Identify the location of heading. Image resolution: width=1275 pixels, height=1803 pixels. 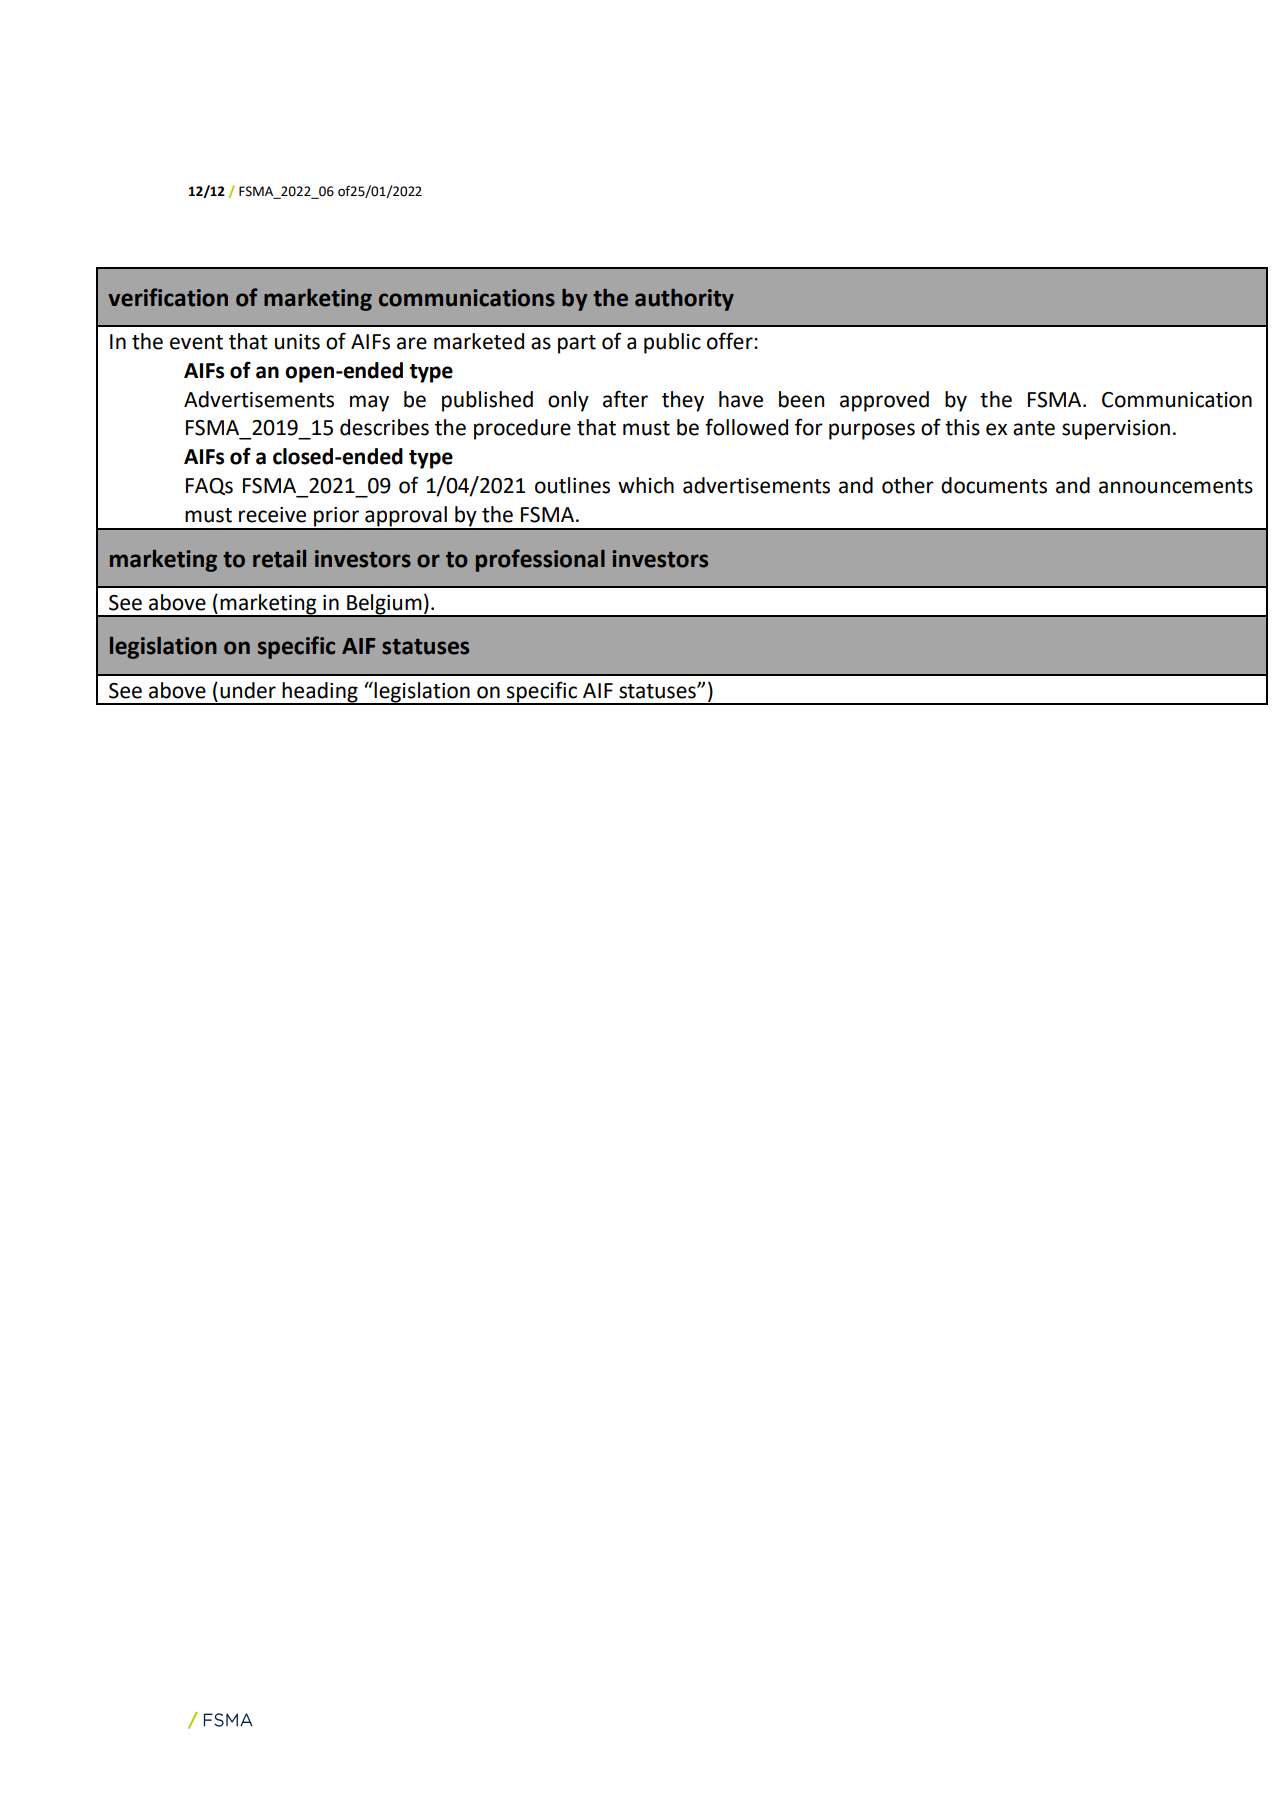
(320, 693).
